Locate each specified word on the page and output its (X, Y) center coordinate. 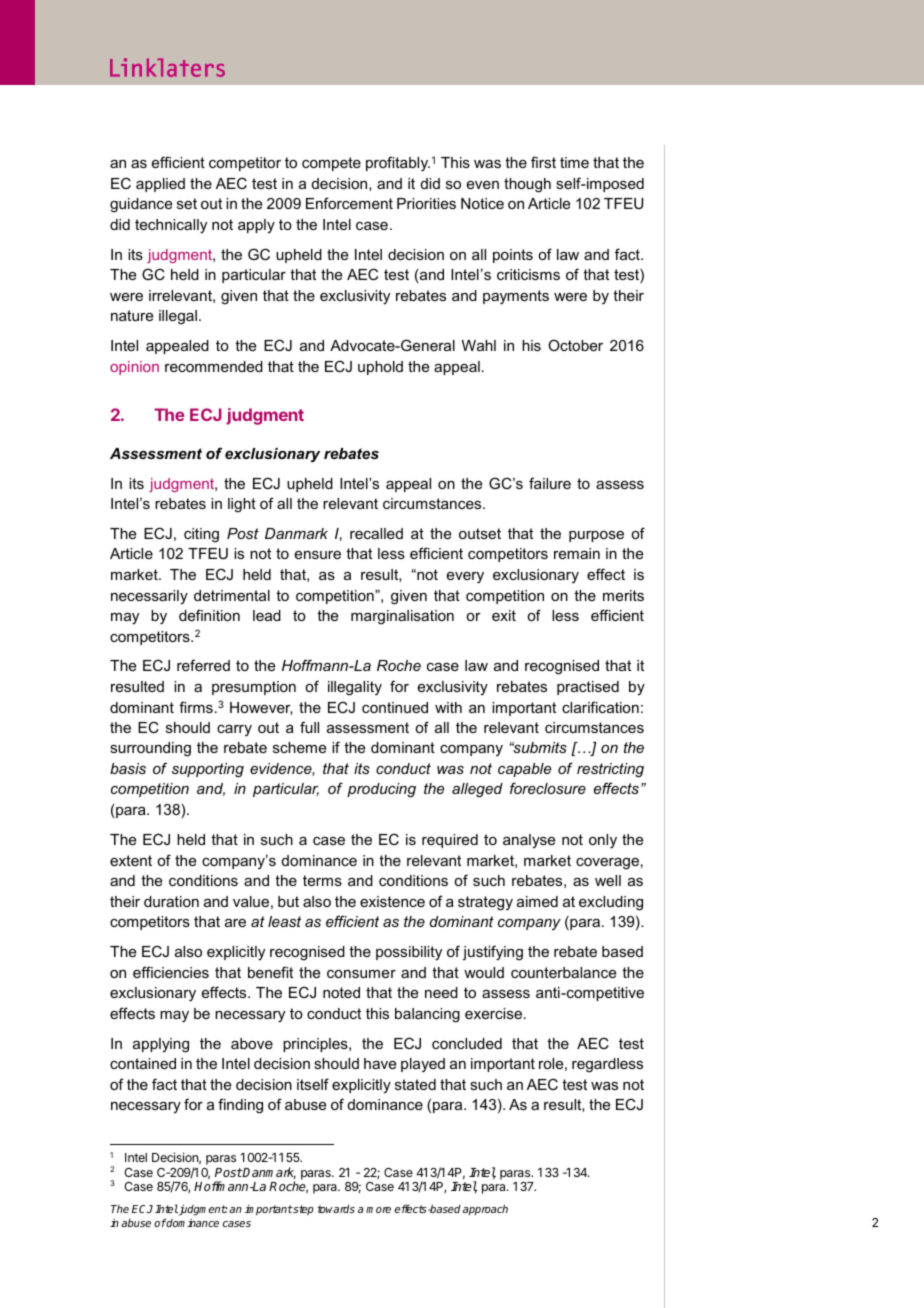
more (378, 1210)
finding (240, 1106)
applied (160, 185)
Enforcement (349, 203)
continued (395, 707)
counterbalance (563, 972)
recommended (214, 366)
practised (588, 688)
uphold (380, 368)
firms (196, 707)
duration (171, 901)
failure (550, 483)
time (574, 162)
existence (392, 901)
